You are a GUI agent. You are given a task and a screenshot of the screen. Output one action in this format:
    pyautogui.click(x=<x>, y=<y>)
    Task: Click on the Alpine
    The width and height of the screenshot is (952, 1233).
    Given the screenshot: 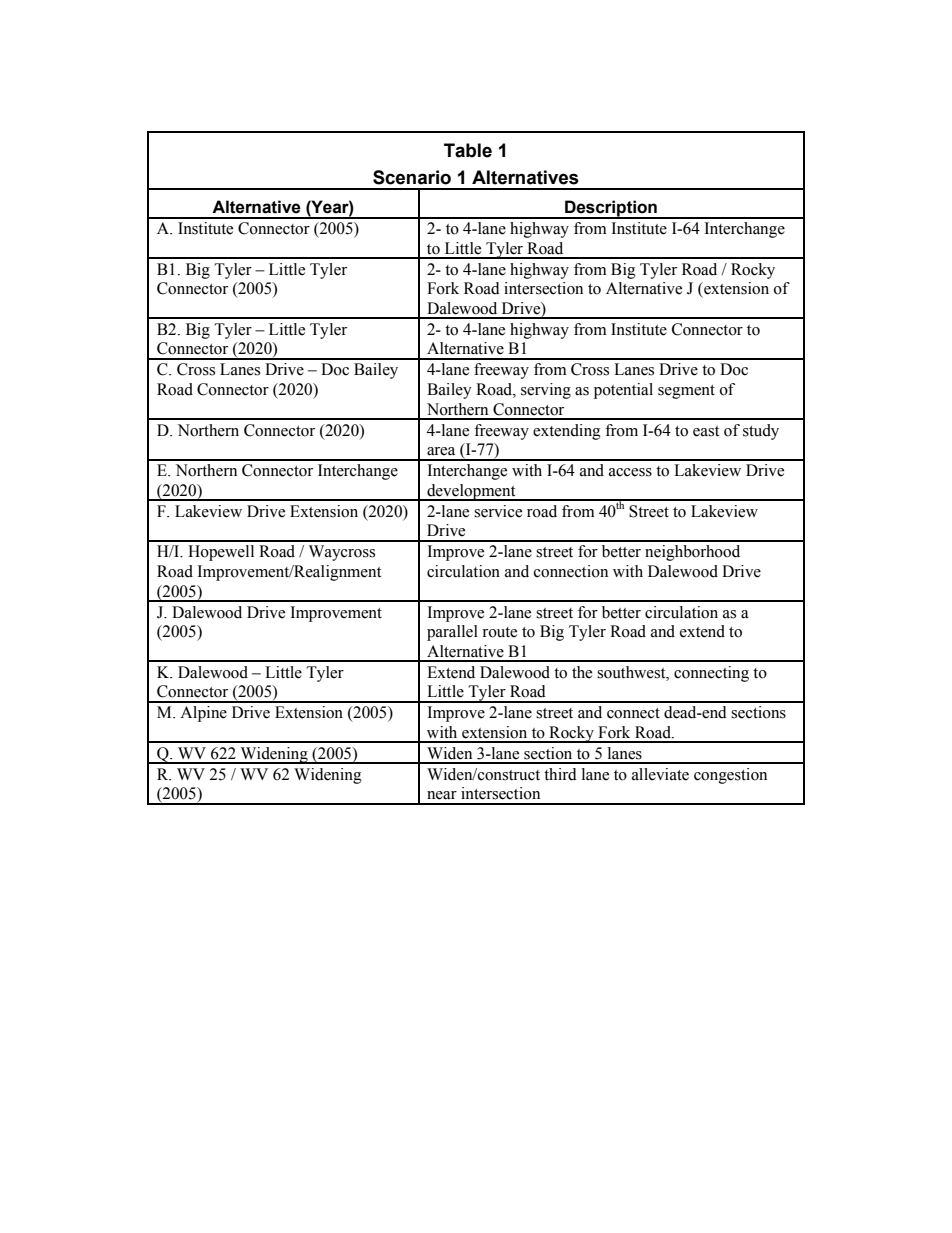 What is the action you would take?
    pyautogui.click(x=203, y=714)
